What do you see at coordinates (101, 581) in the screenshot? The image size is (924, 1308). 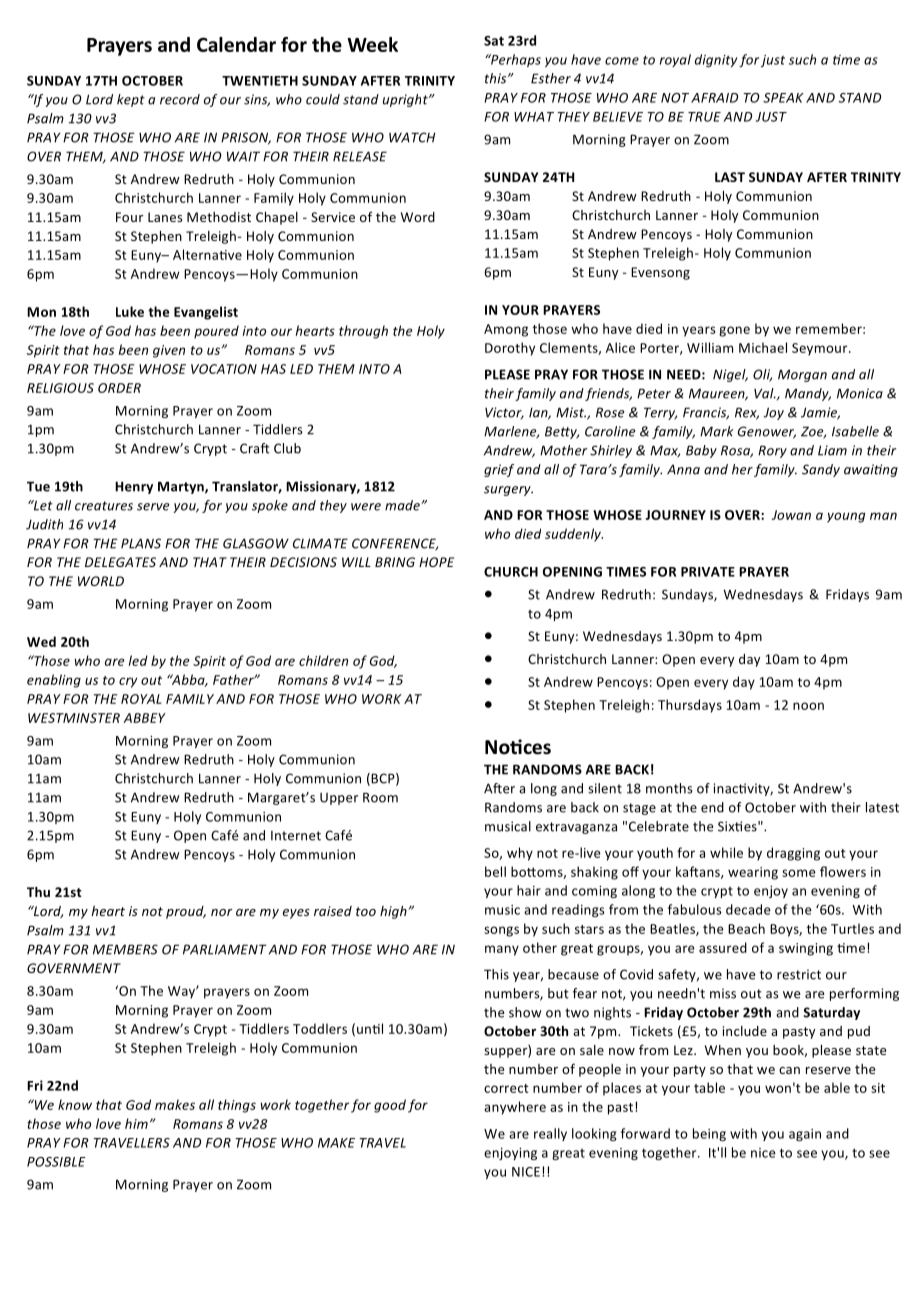 I see `WORLD` at bounding box center [101, 581].
